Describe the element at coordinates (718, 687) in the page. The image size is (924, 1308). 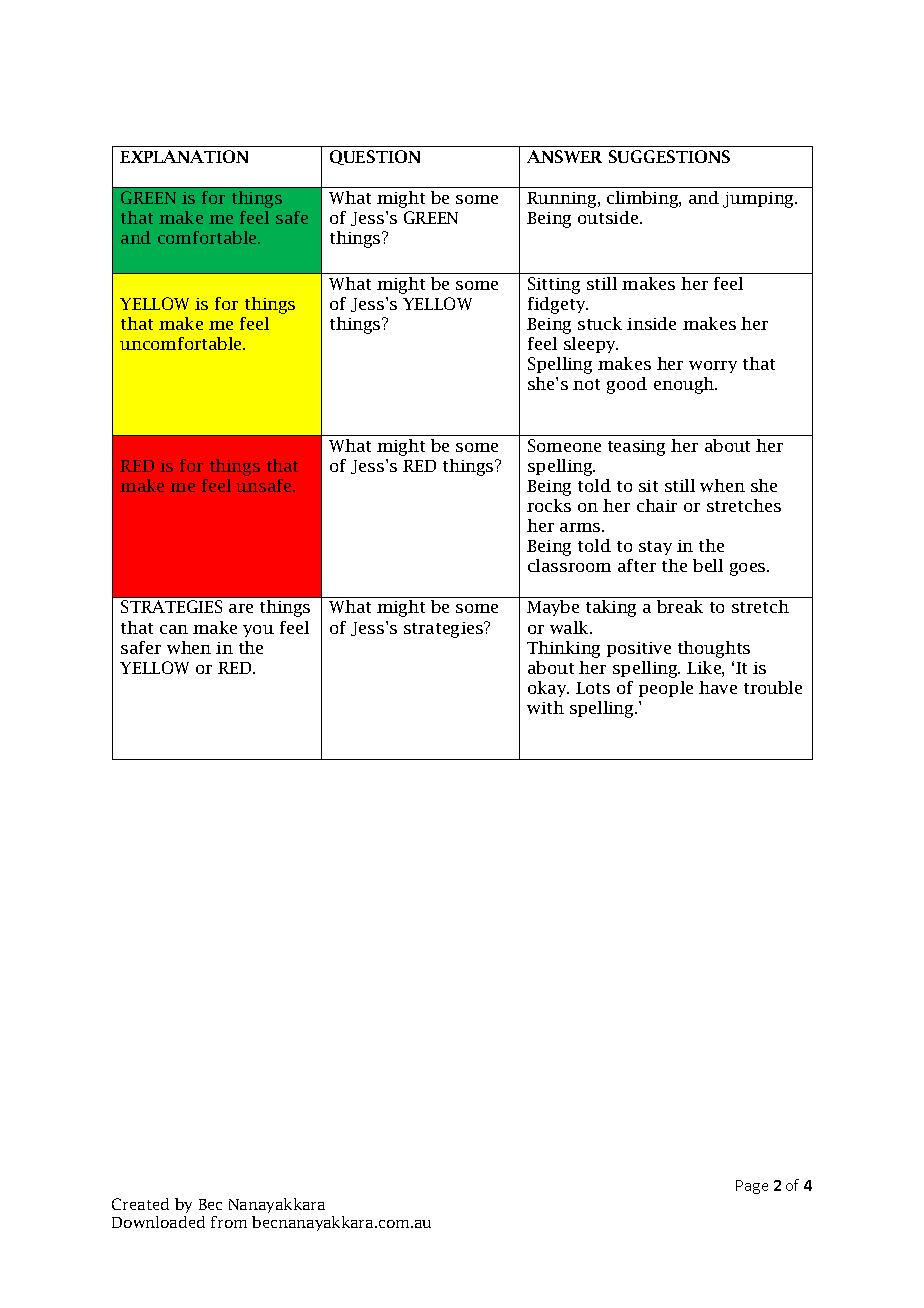
I see `have` at that location.
